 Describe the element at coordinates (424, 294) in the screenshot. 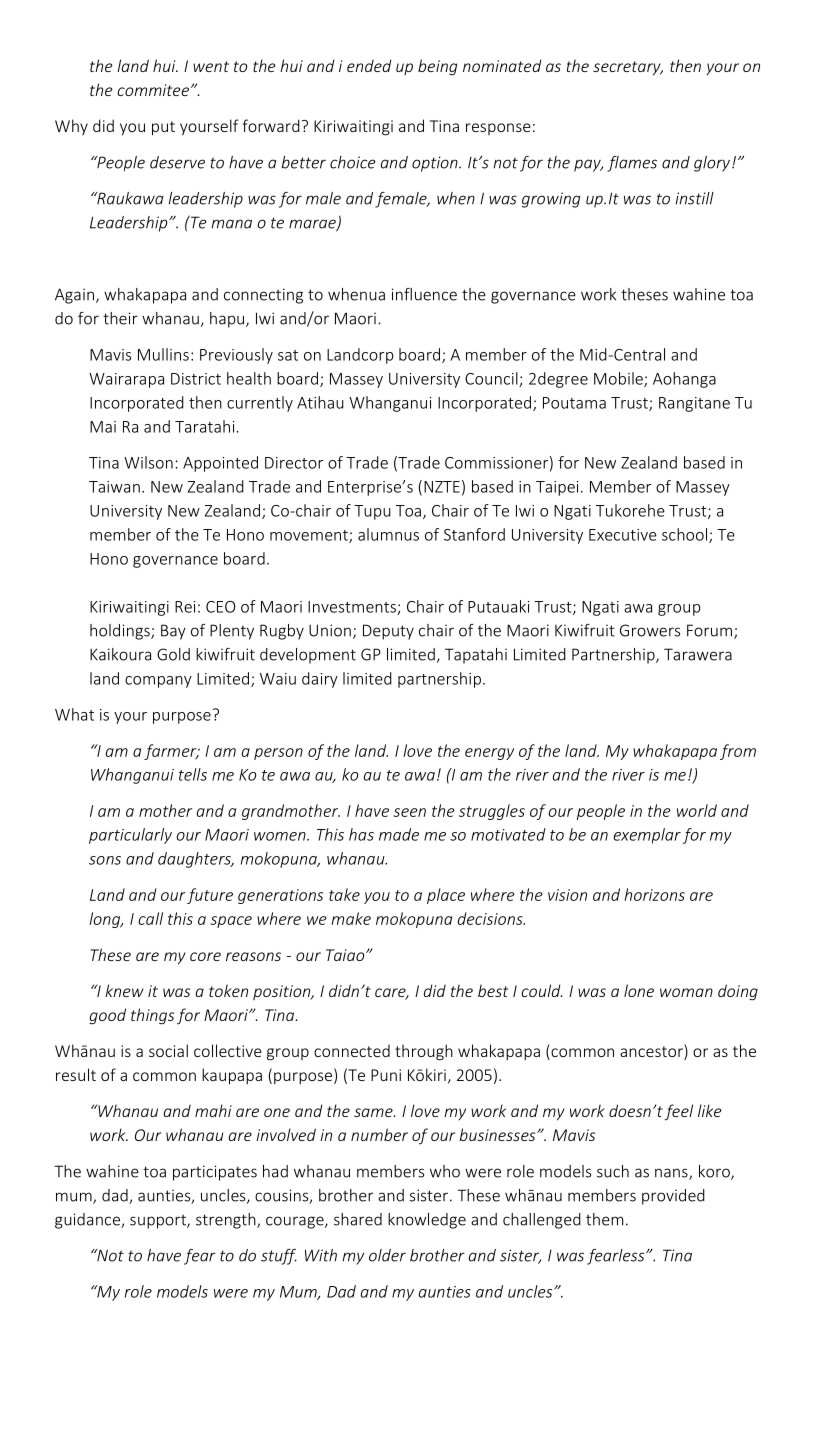

I see `influence` at that location.
